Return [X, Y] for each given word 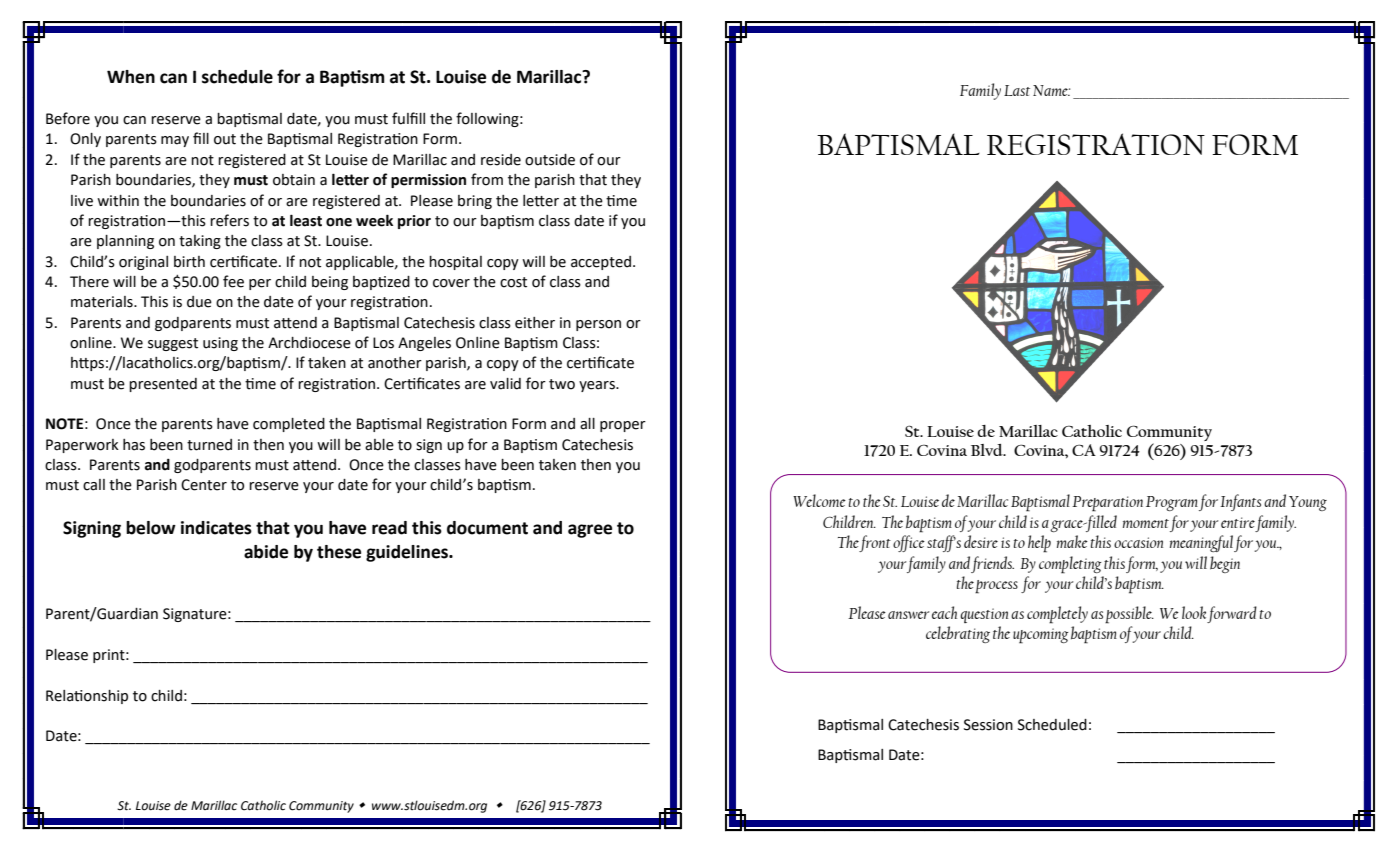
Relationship [87, 697]
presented [163, 385]
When [131, 77]
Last [1017, 90]
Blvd [988, 450]
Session [988, 725]
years [598, 386]
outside [550, 160]
